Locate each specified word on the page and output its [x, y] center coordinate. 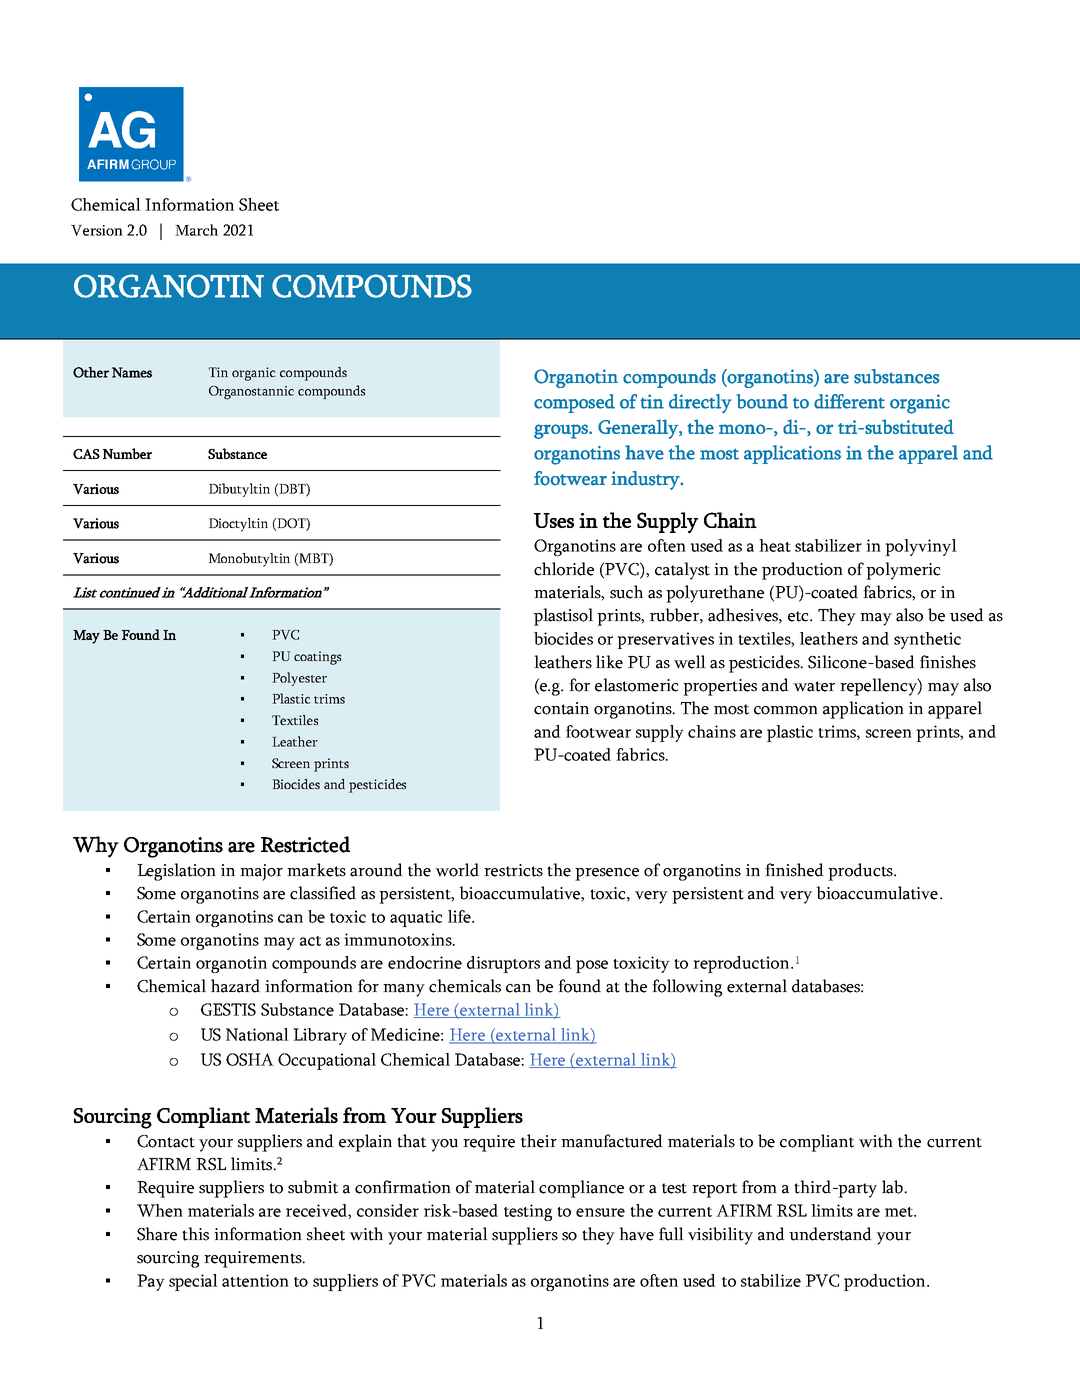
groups [562, 431]
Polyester [299, 679]
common [786, 710]
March [196, 230]
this [195, 1234]
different [849, 401]
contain [561, 708]
